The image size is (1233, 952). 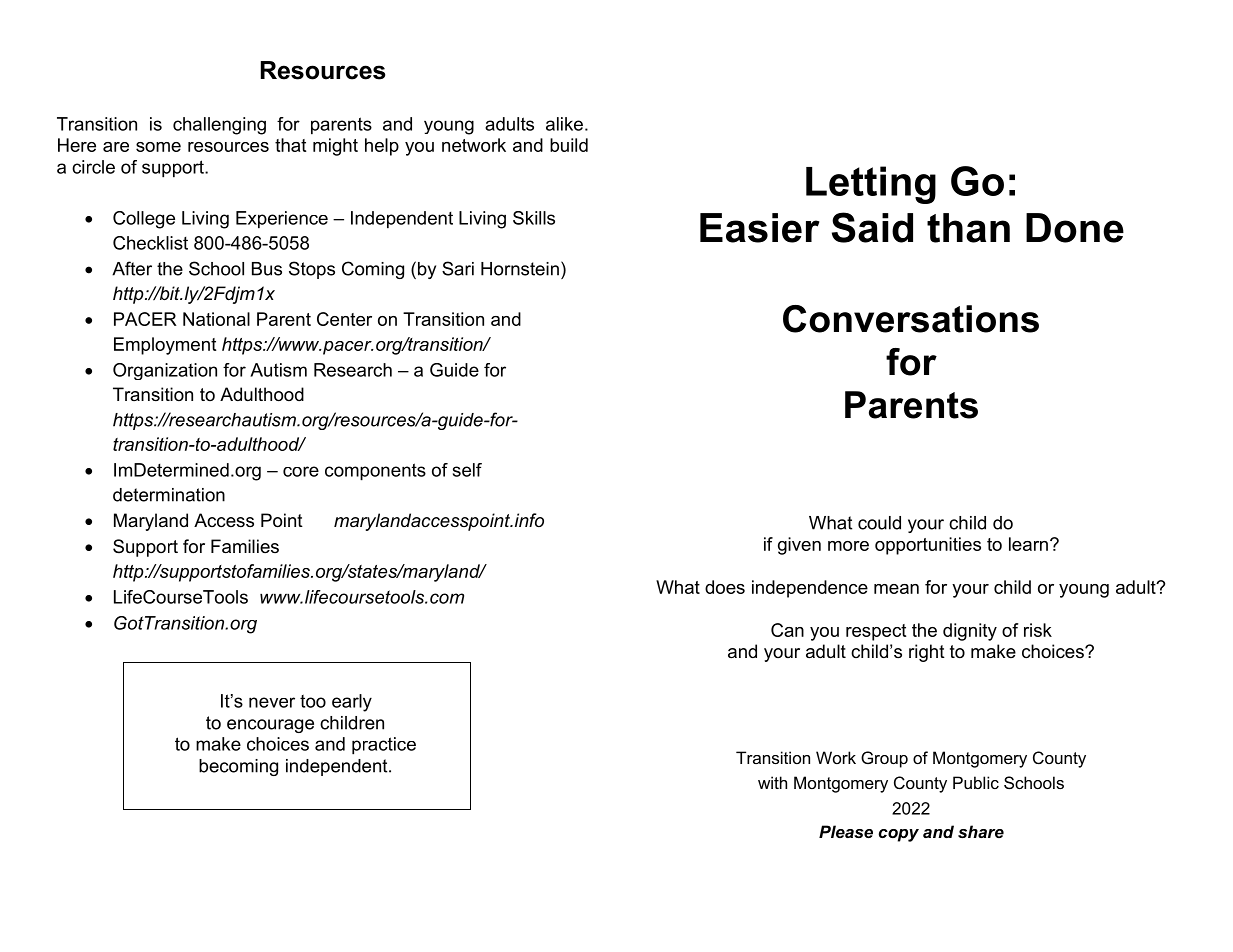 What do you see at coordinates (896, 589) in the screenshot?
I see `mean` at bounding box center [896, 589].
